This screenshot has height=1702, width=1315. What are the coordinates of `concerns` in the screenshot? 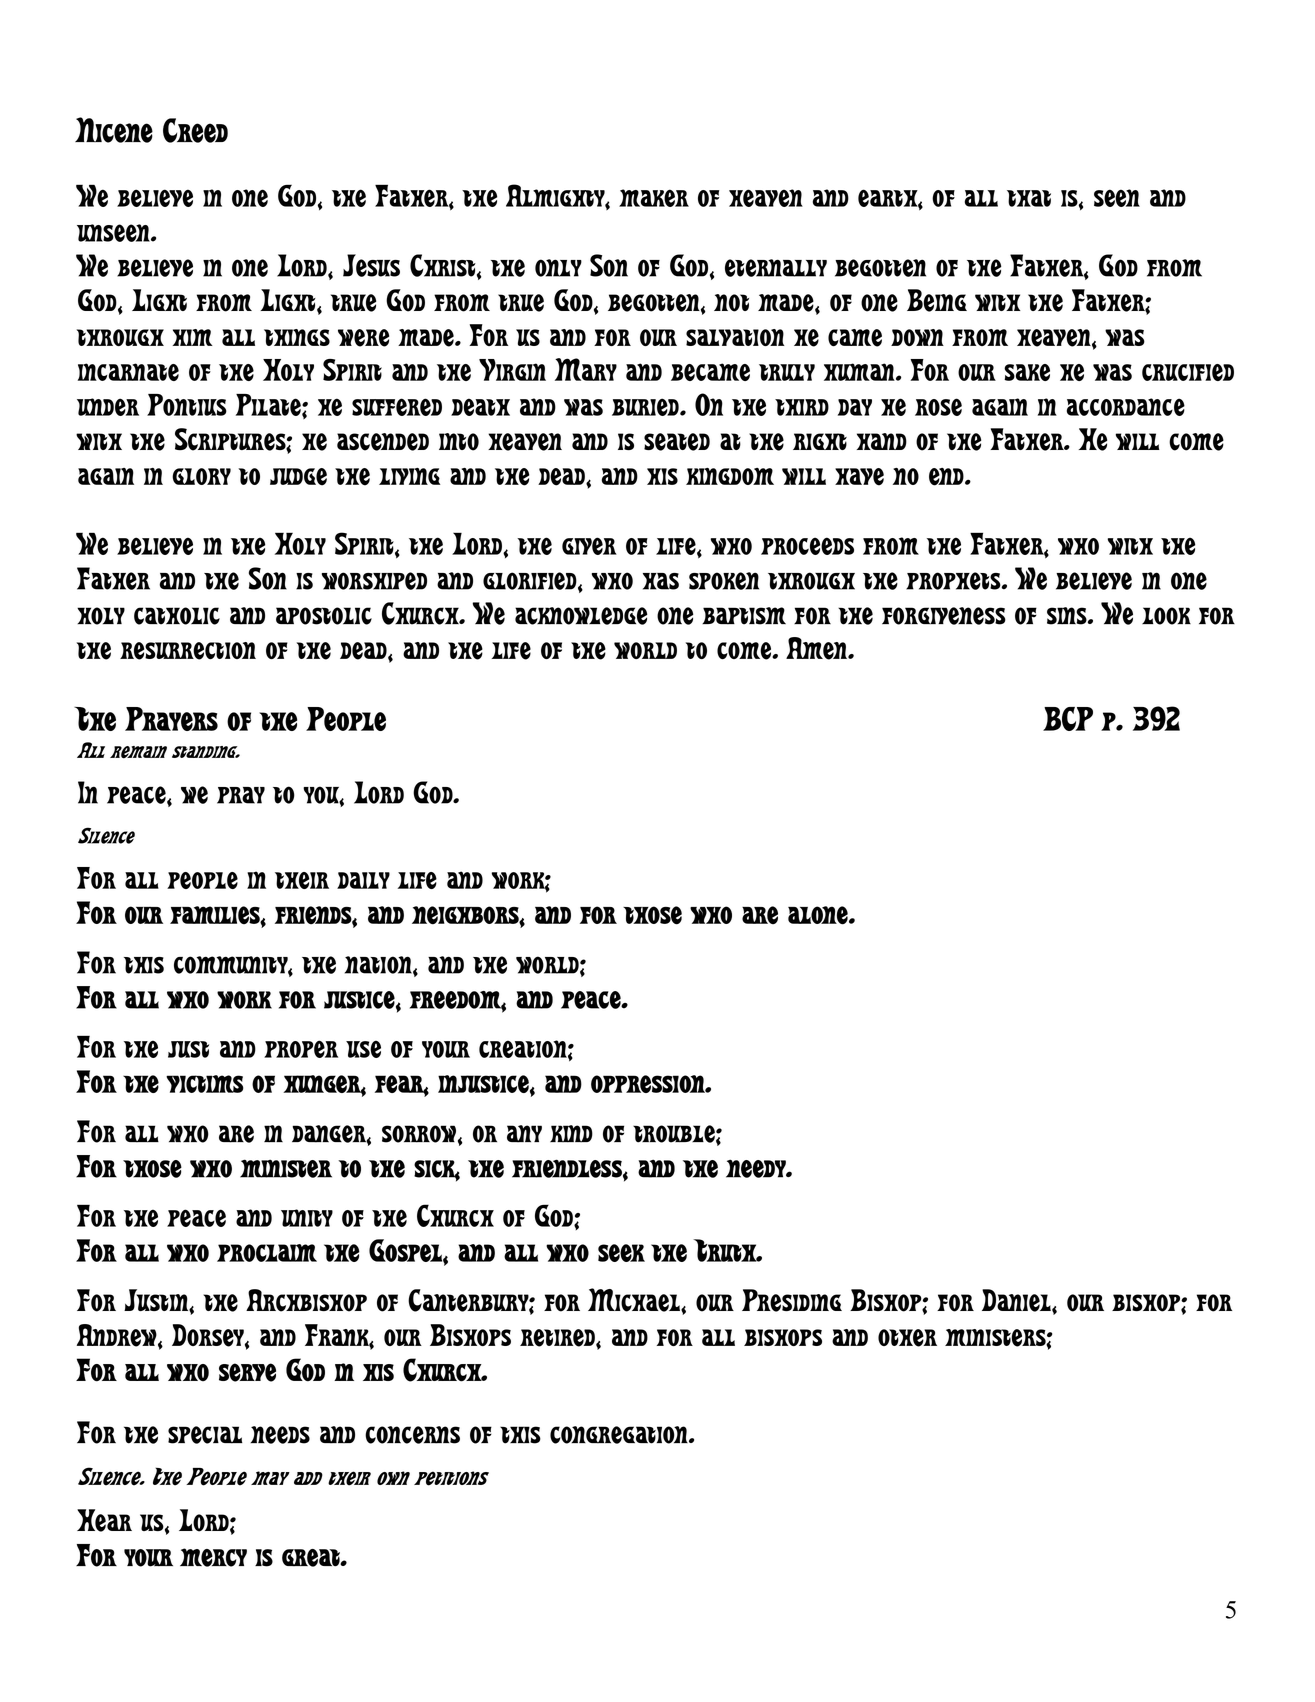 It's located at (412, 1435).
